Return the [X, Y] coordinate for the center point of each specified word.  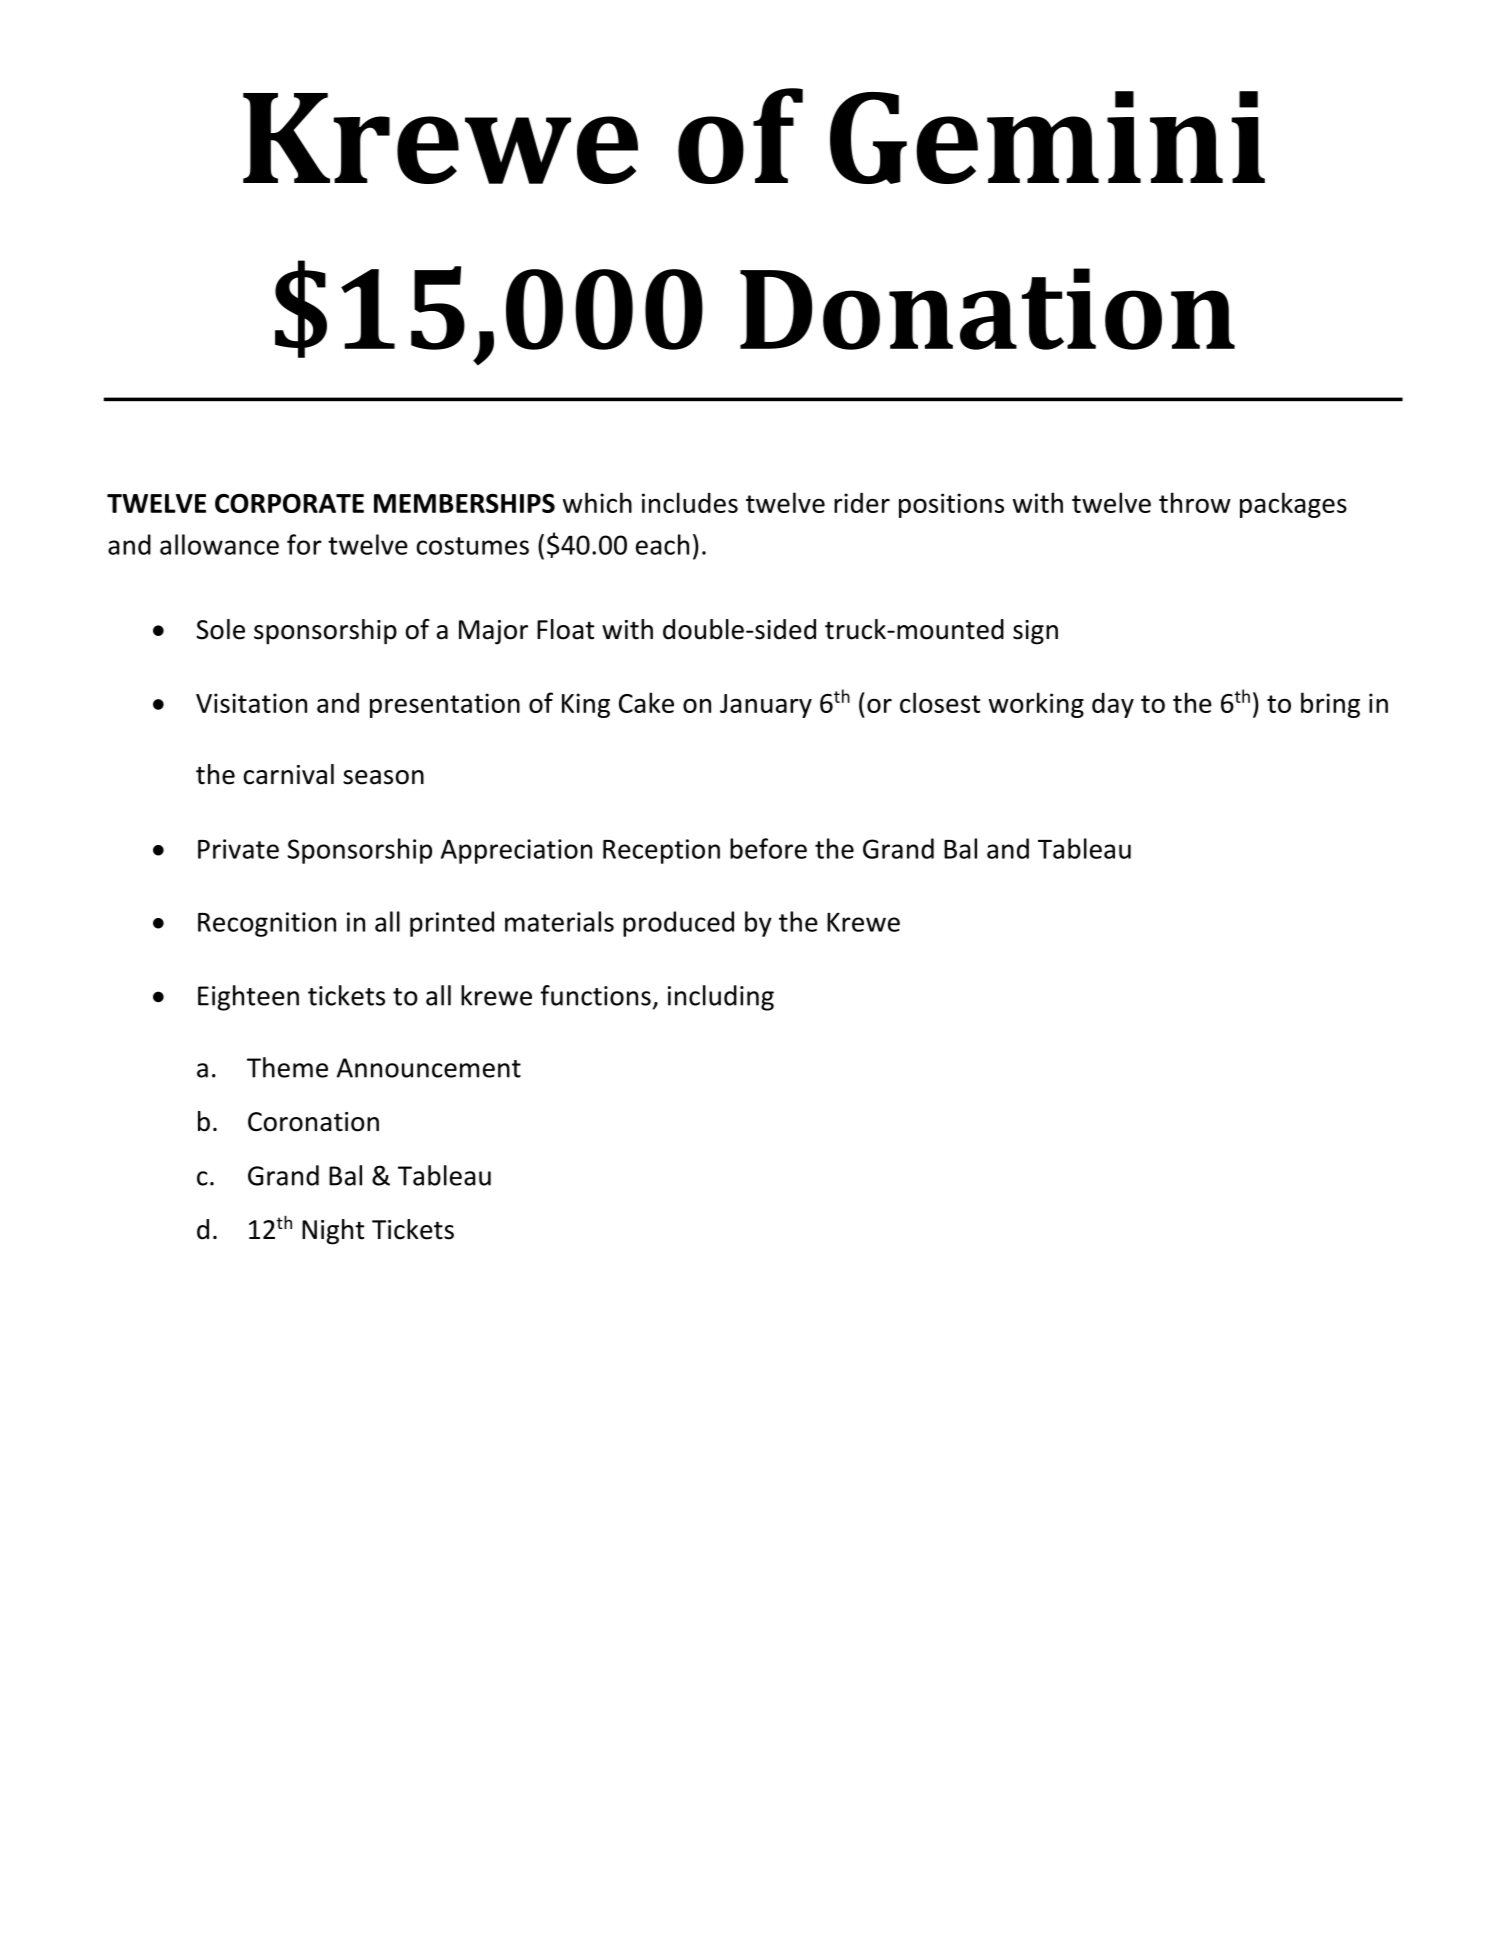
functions [595, 995]
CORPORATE [289, 503]
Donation [987, 309]
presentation [445, 705]
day [1113, 705]
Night [333, 1232]
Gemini [1047, 137]
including [721, 998]
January [766, 706]
